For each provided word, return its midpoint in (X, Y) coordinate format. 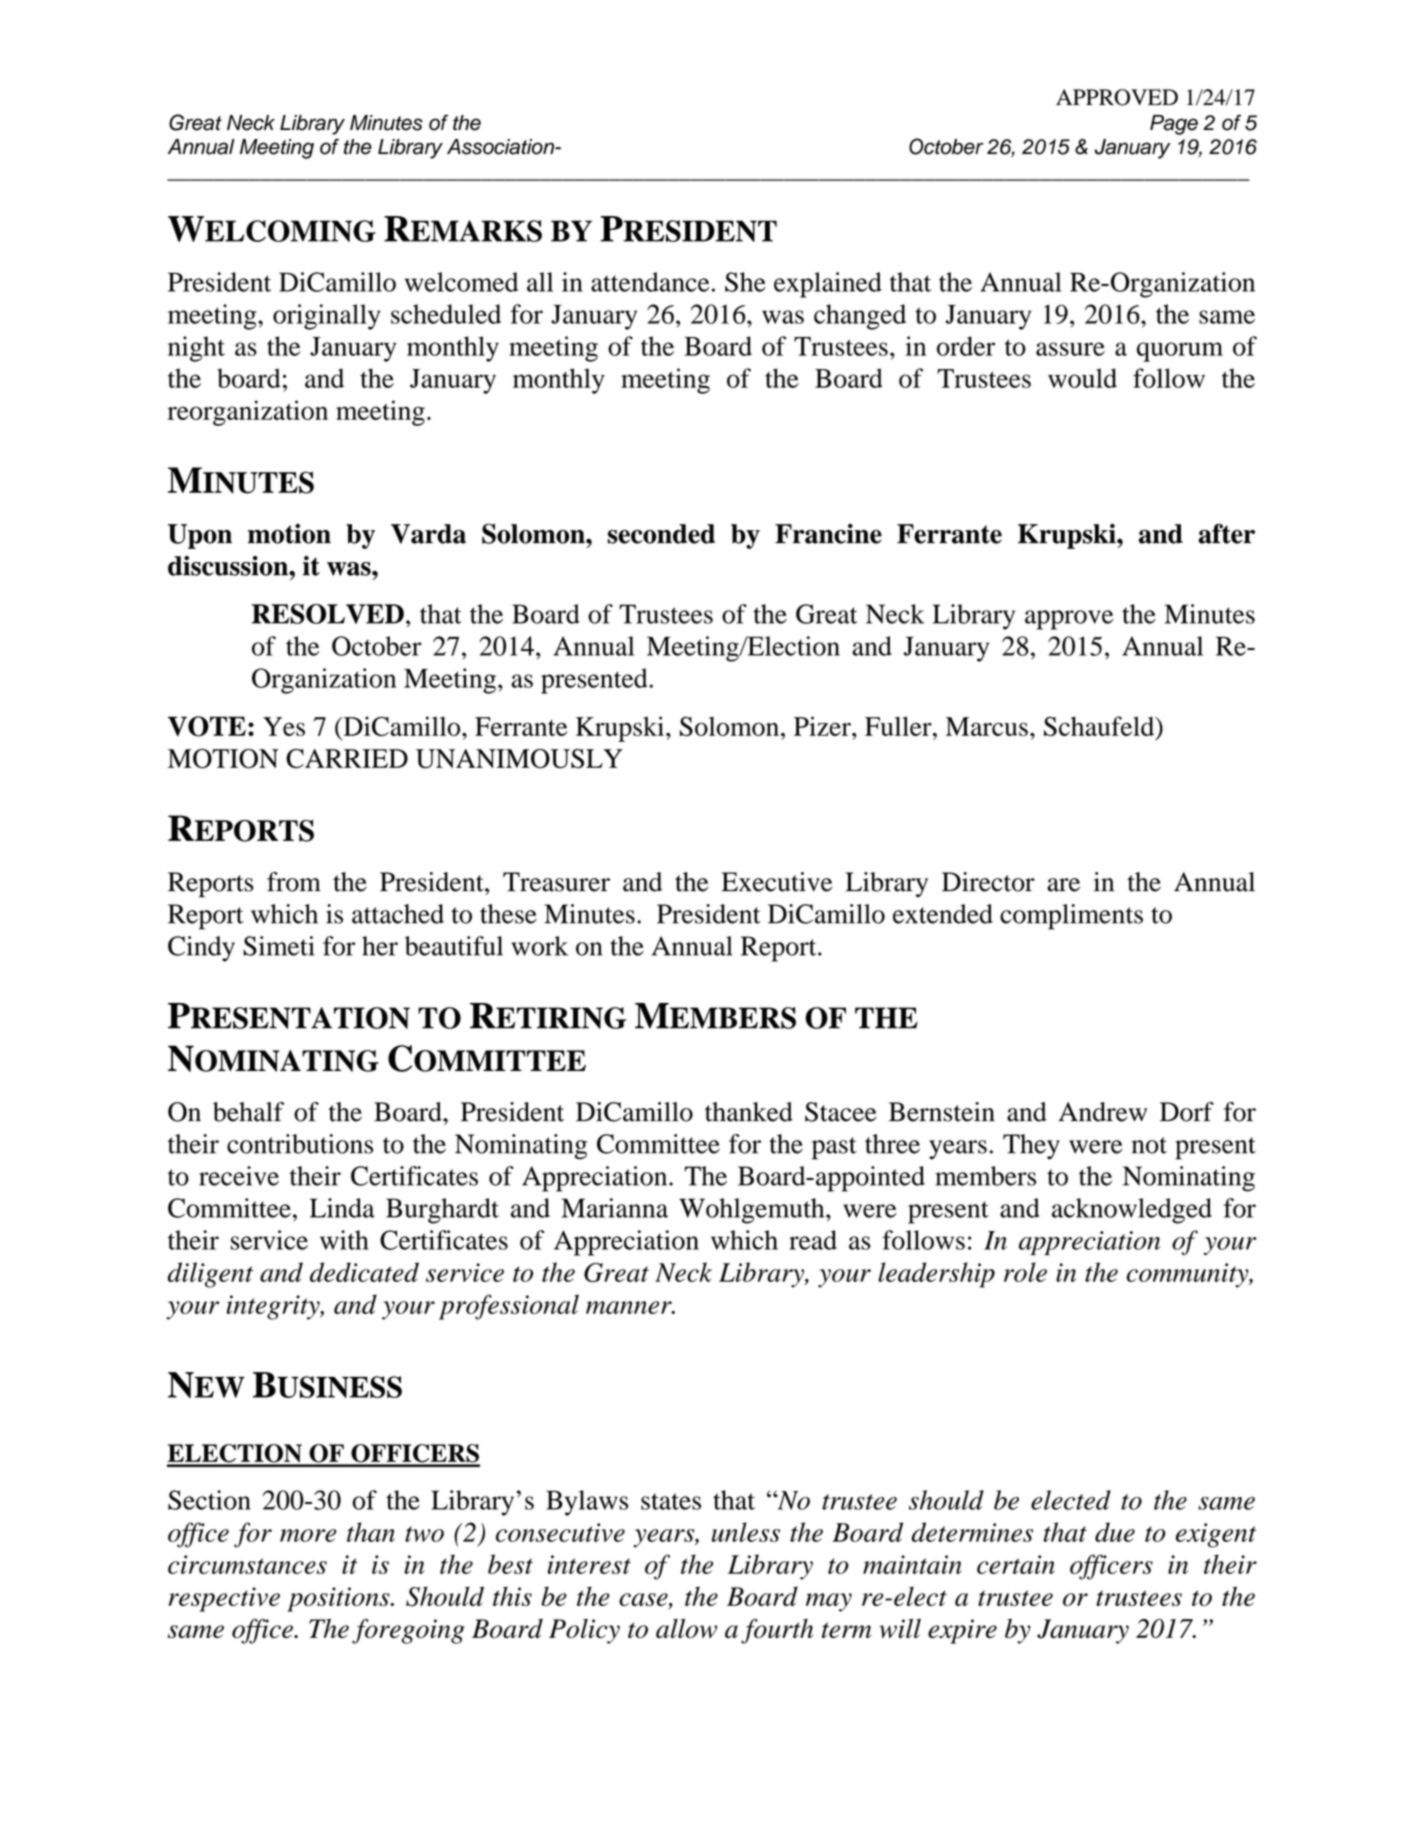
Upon (200, 536)
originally (327, 317)
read (813, 1240)
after (1226, 533)
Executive (777, 882)
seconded (661, 534)
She (745, 282)
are (1063, 885)
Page (1174, 125)
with (344, 1240)
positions (339, 1599)
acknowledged (1132, 1211)
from (294, 882)
